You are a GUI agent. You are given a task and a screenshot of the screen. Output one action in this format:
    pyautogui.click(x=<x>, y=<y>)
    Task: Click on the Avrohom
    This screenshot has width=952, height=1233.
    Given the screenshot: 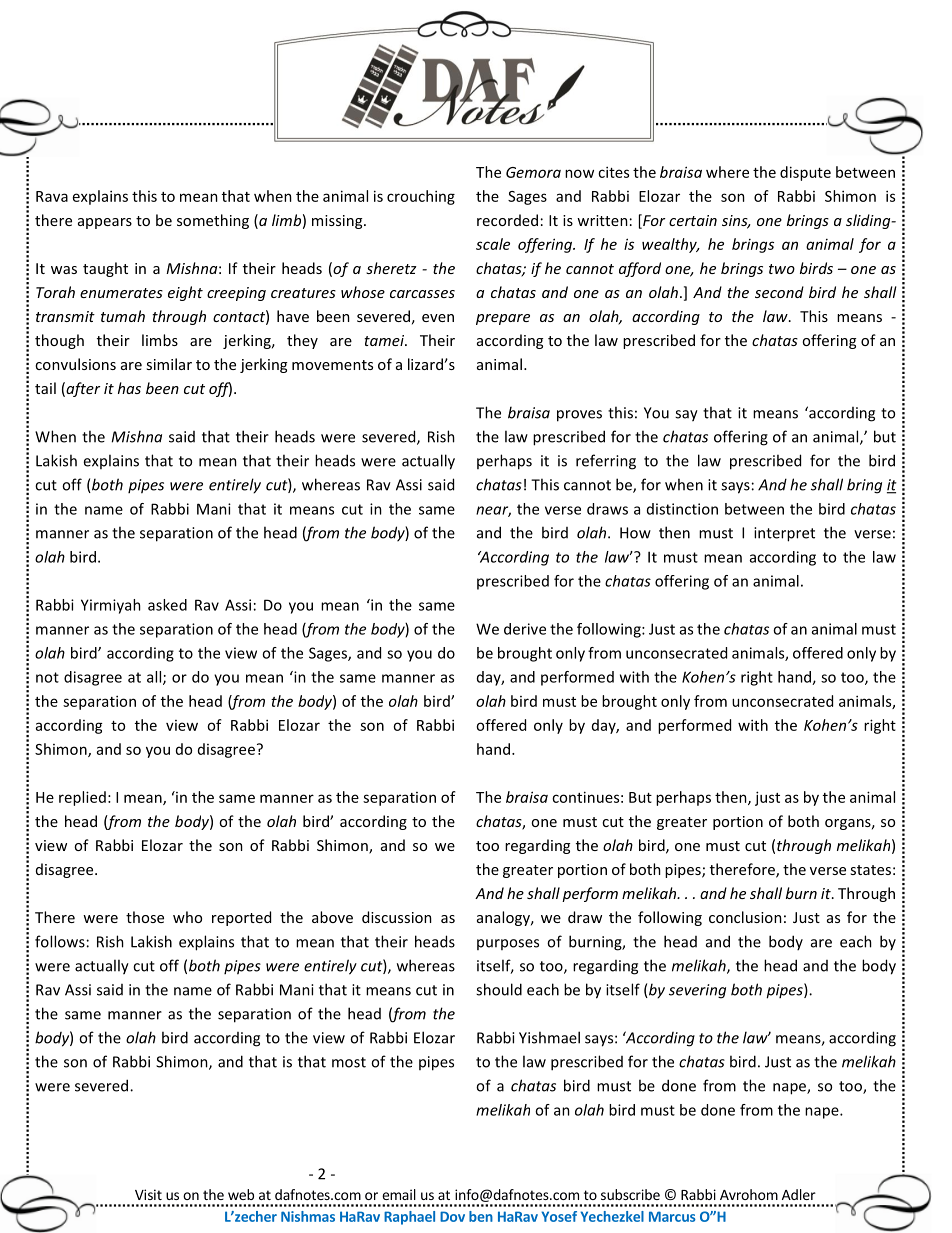 What is the action you would take?
    pyautogui.click(x=749, y=1194)
